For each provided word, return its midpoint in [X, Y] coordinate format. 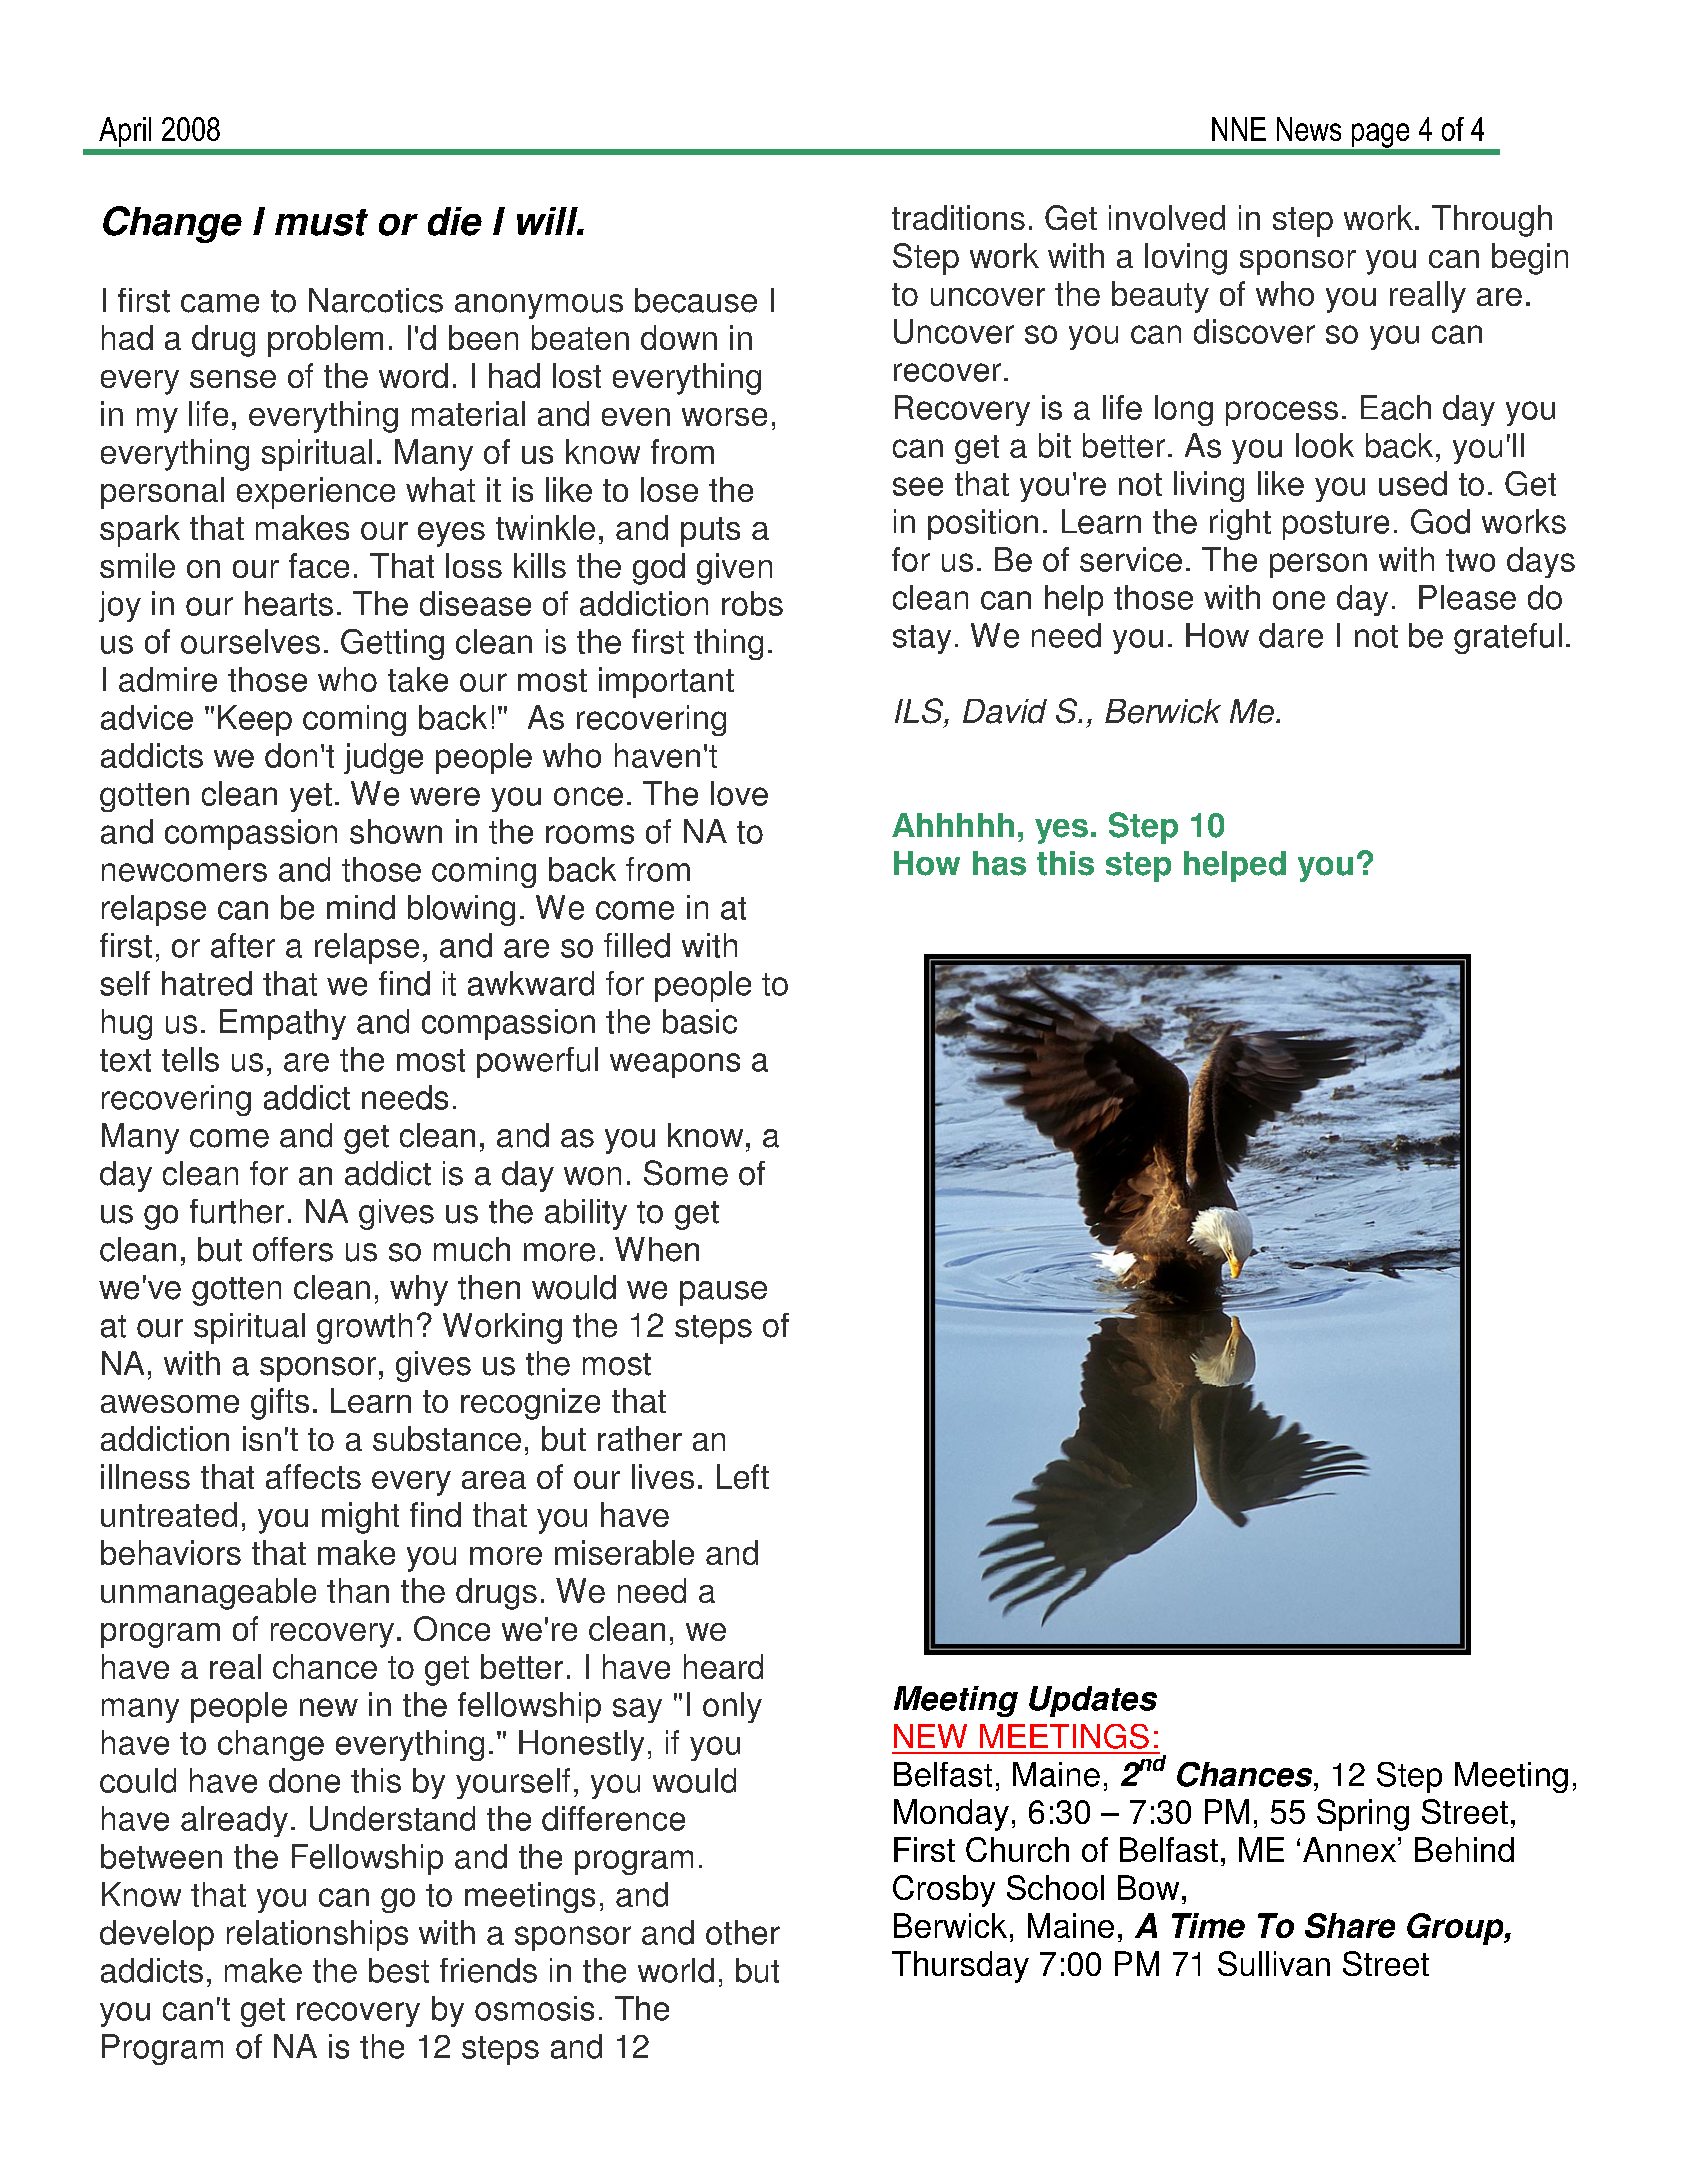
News [1309, 129]
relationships [317, 1935]
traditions [958, 217]
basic [700, 1021]
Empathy [283, 1024]
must [321, 222]
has [999, 863]
